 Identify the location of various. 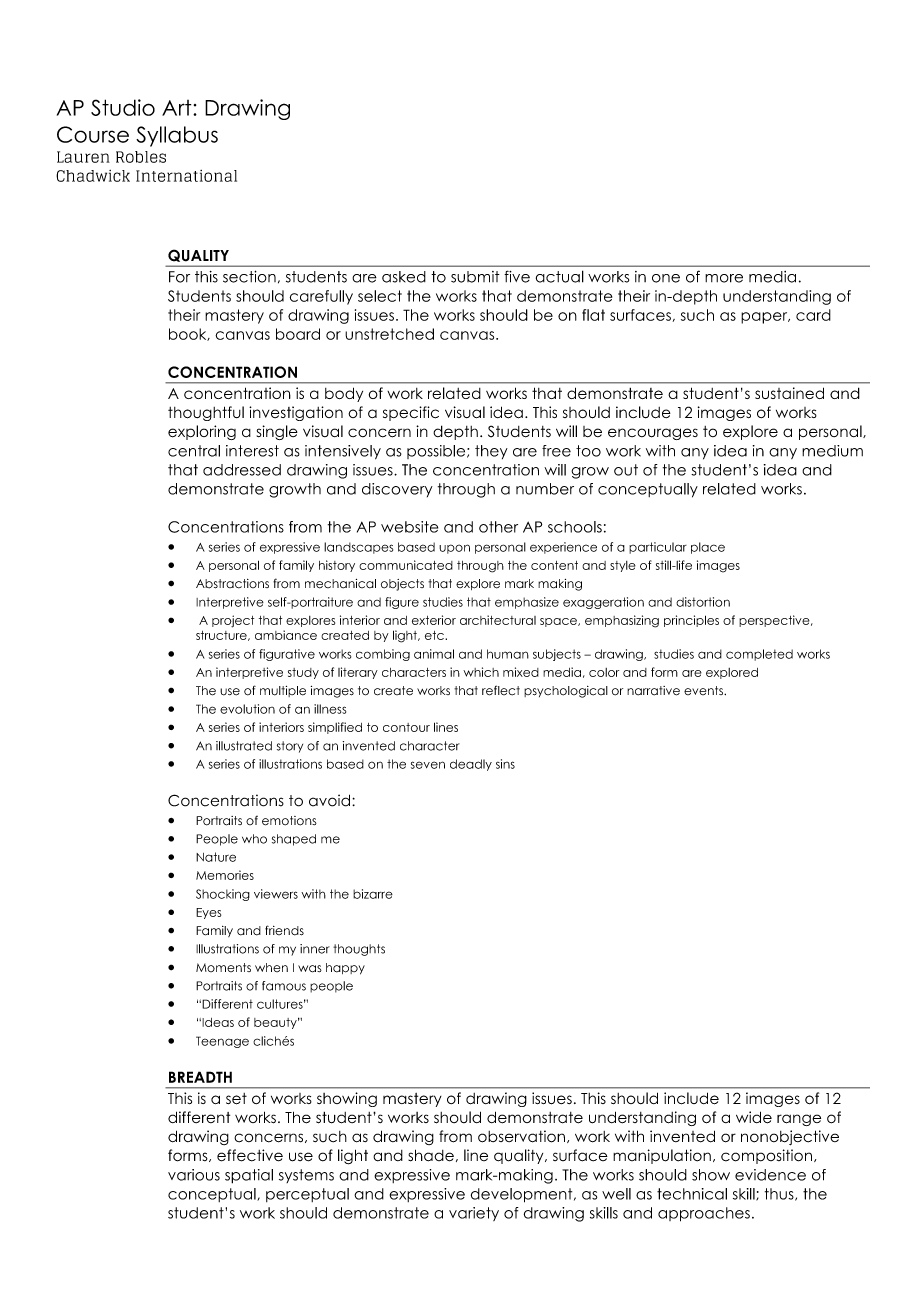
(194, 1175).
